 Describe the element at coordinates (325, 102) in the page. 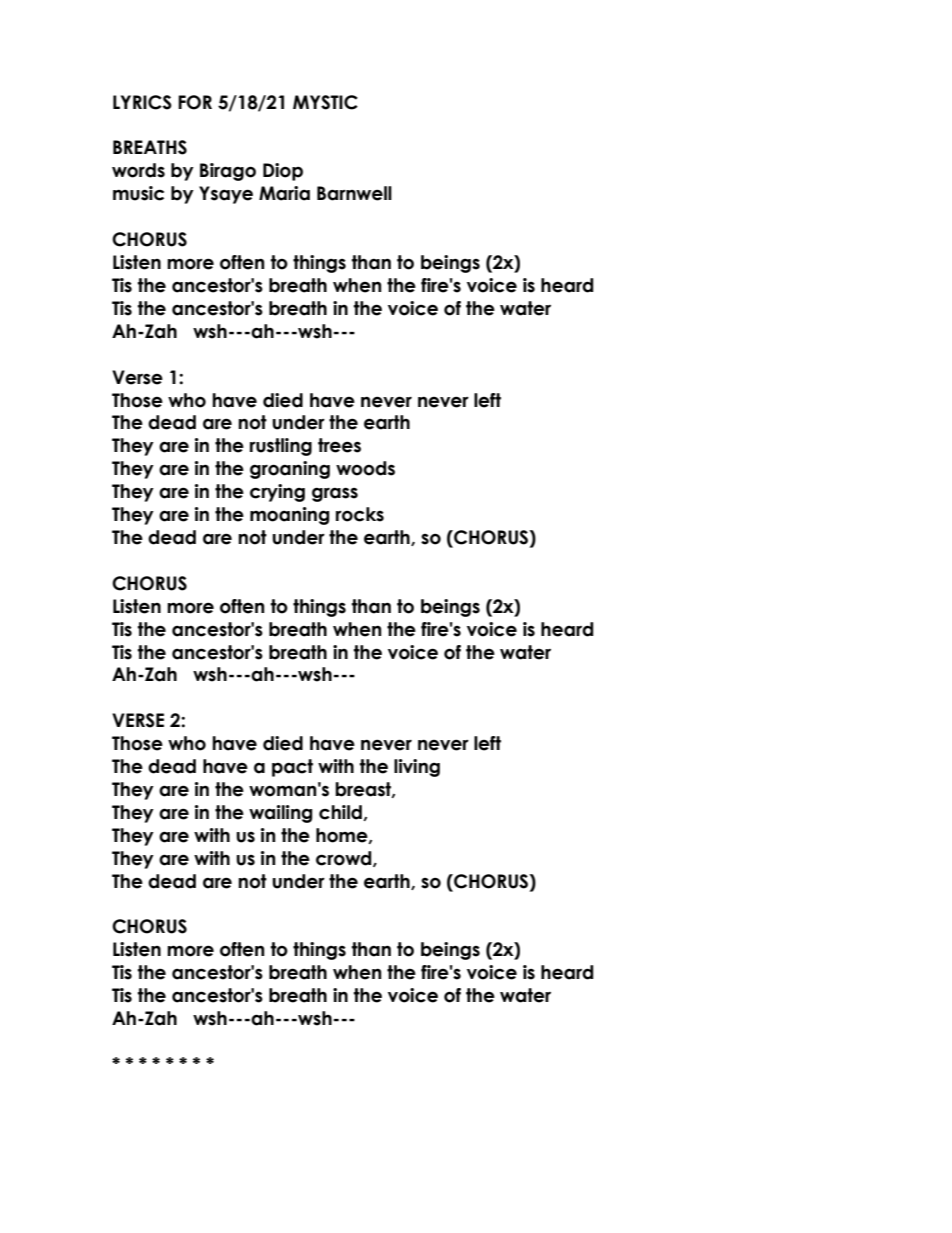

I see `MYSTIC` at that location.
